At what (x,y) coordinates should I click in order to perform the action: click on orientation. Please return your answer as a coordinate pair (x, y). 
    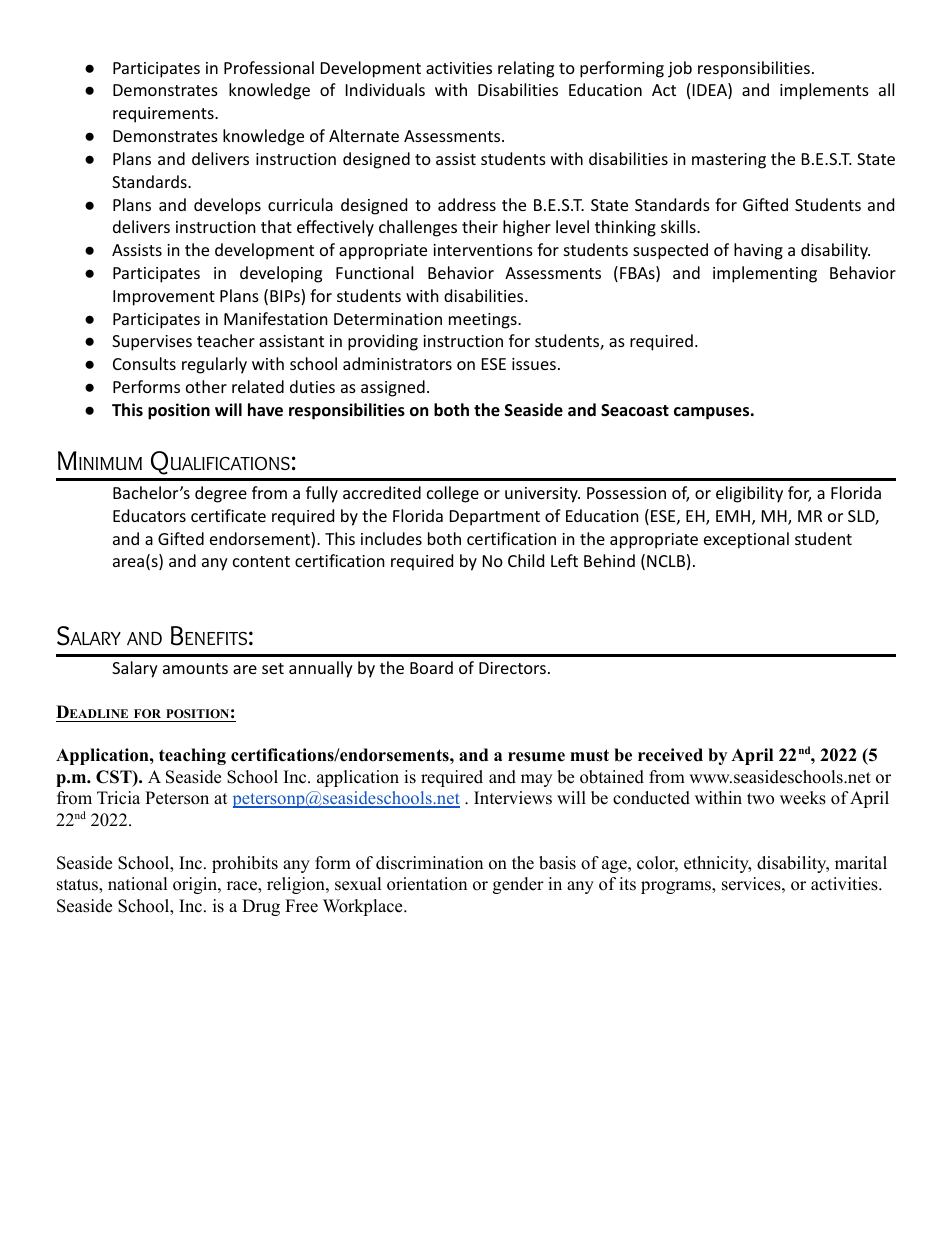
    Looking at the image, I should click on (427, 884).
